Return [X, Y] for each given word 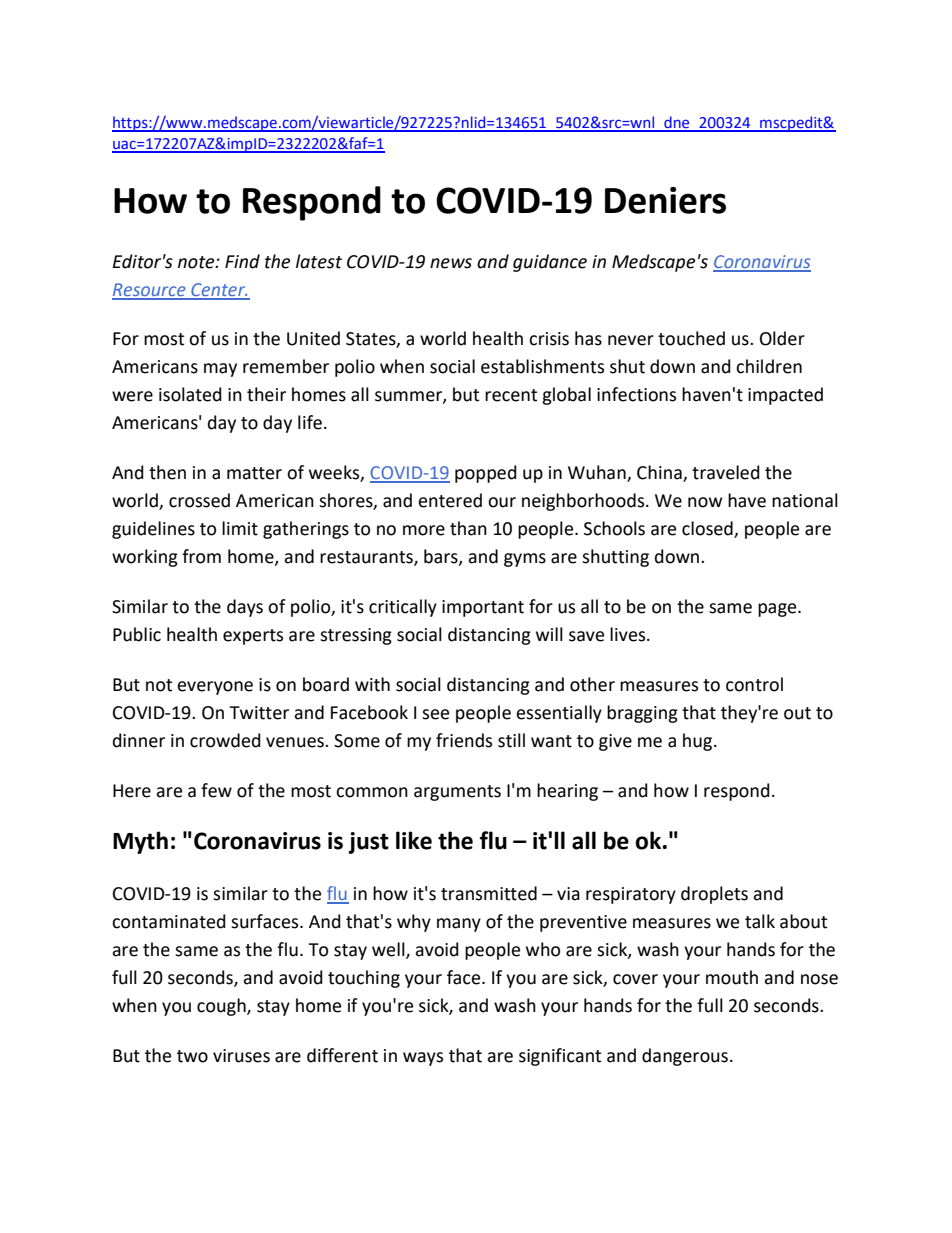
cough [222, 1007]
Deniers [665, 200]
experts [253, 637]
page [778, 610]
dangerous [685, 1057]
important [483, 608]
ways [423, 1059]
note [197, 262]
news [451, 263]
